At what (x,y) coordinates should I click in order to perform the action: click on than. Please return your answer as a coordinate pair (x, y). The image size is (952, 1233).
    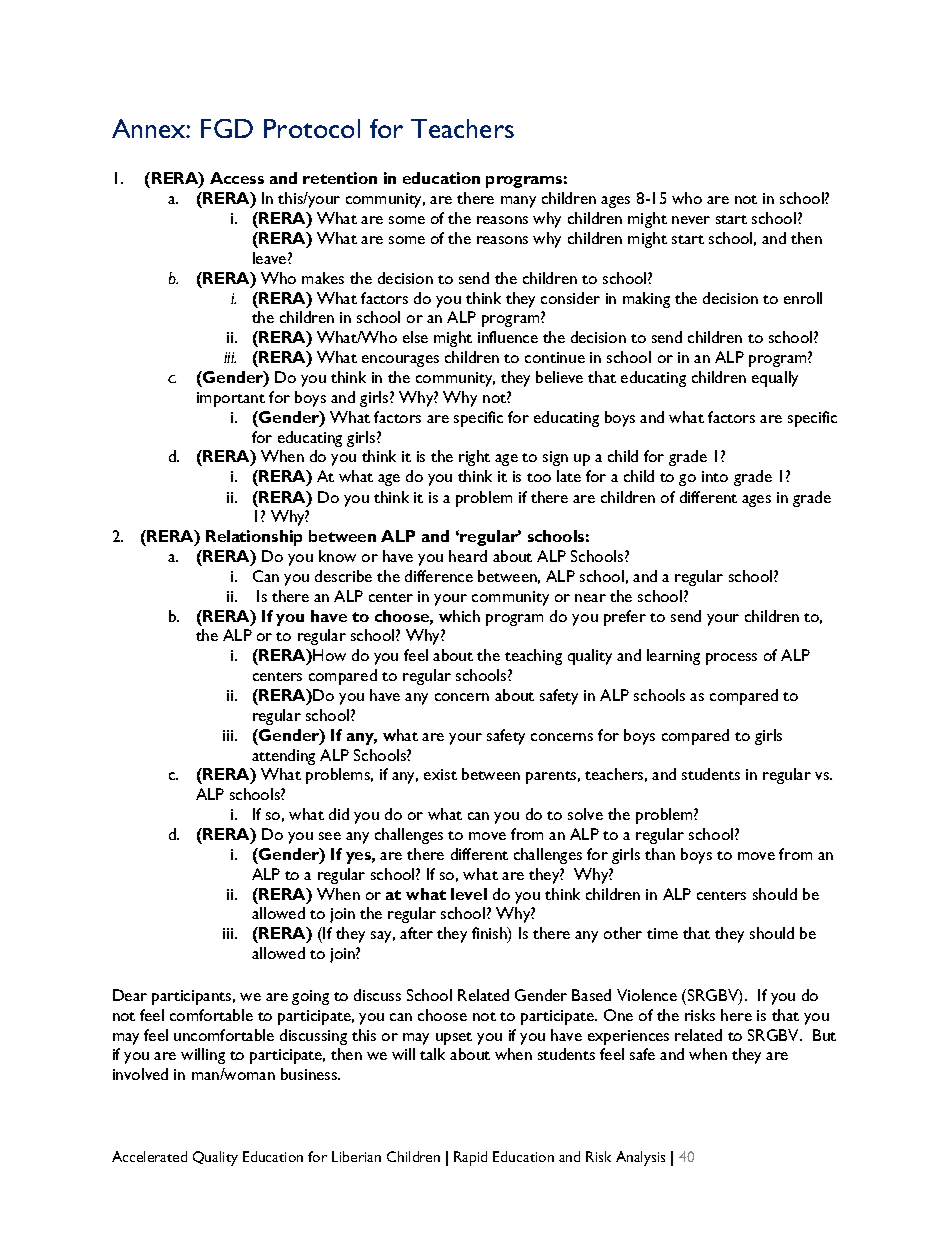
    Looking at the image, I should click on (660, 854).
